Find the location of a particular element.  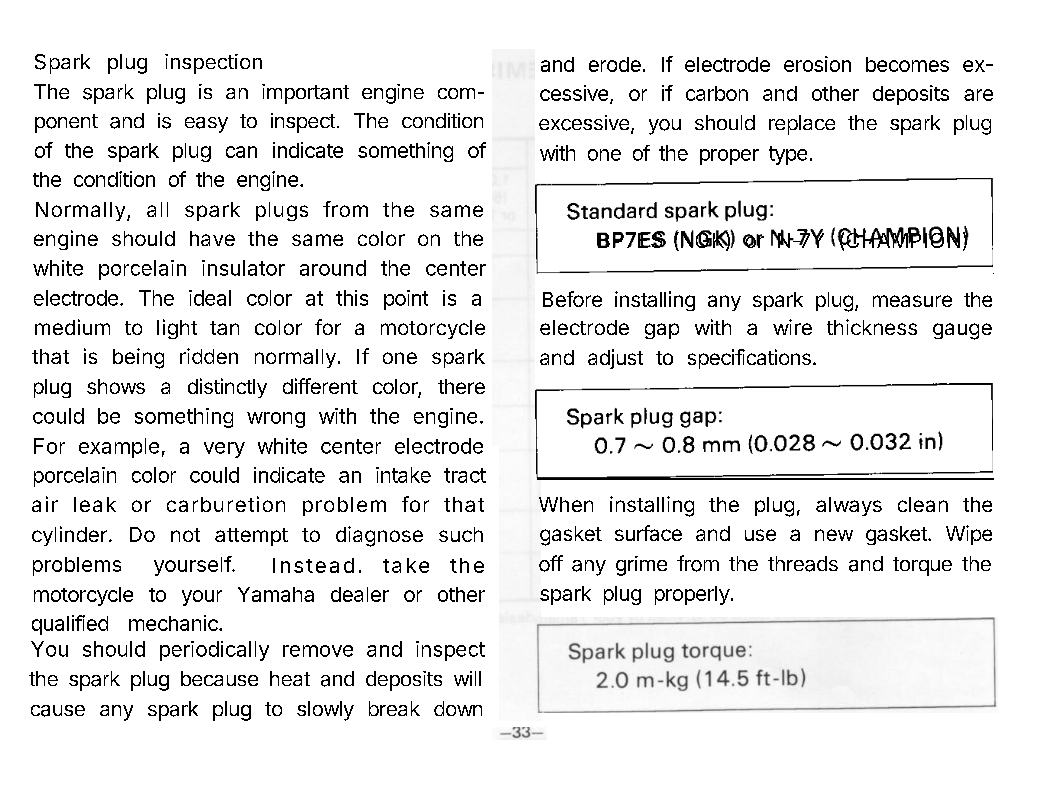

specifications is located at coordinates (749, 359).
